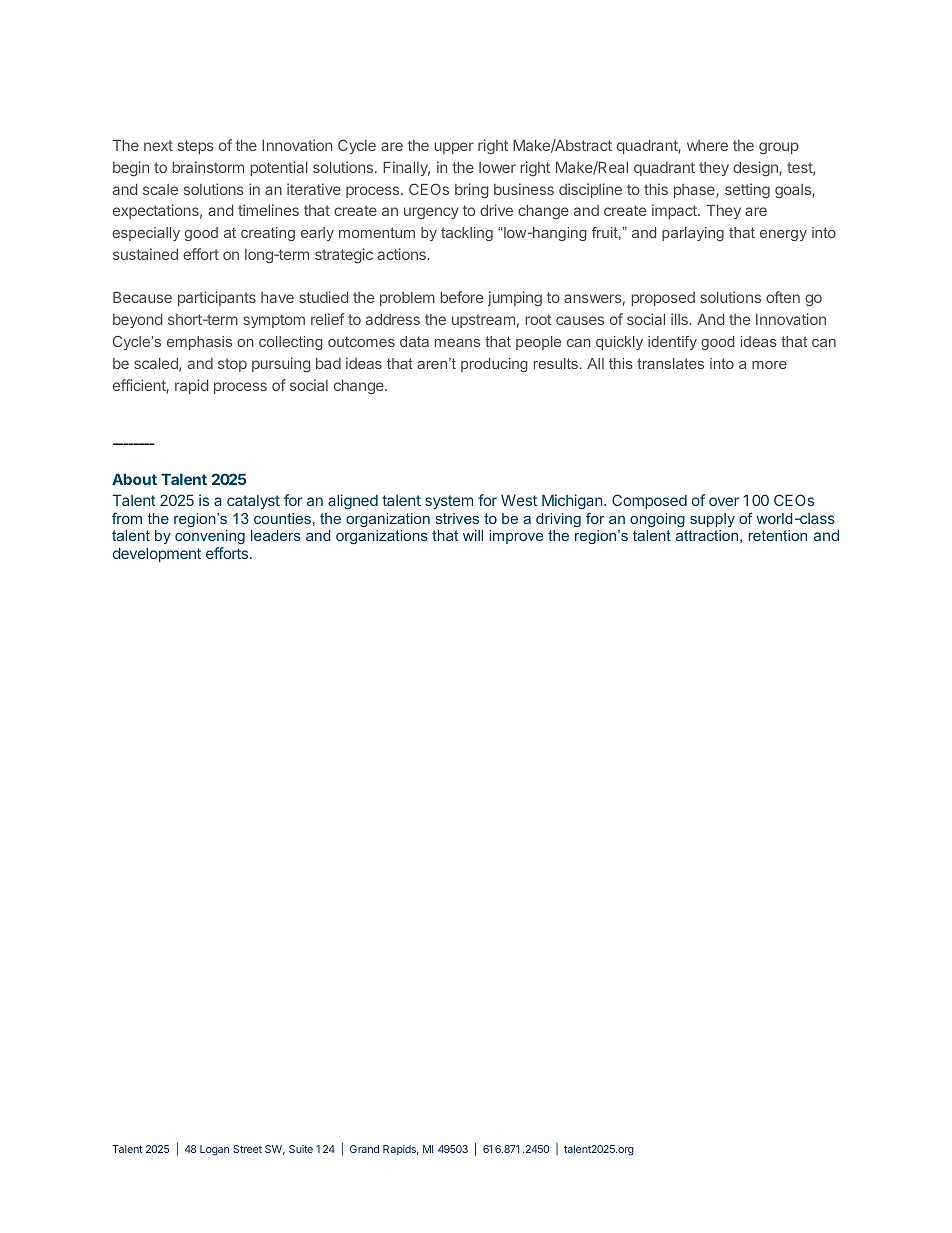  What do you see at coordinates (157, 554) in the document?
I see `development` at bounding box center [157, 554].
